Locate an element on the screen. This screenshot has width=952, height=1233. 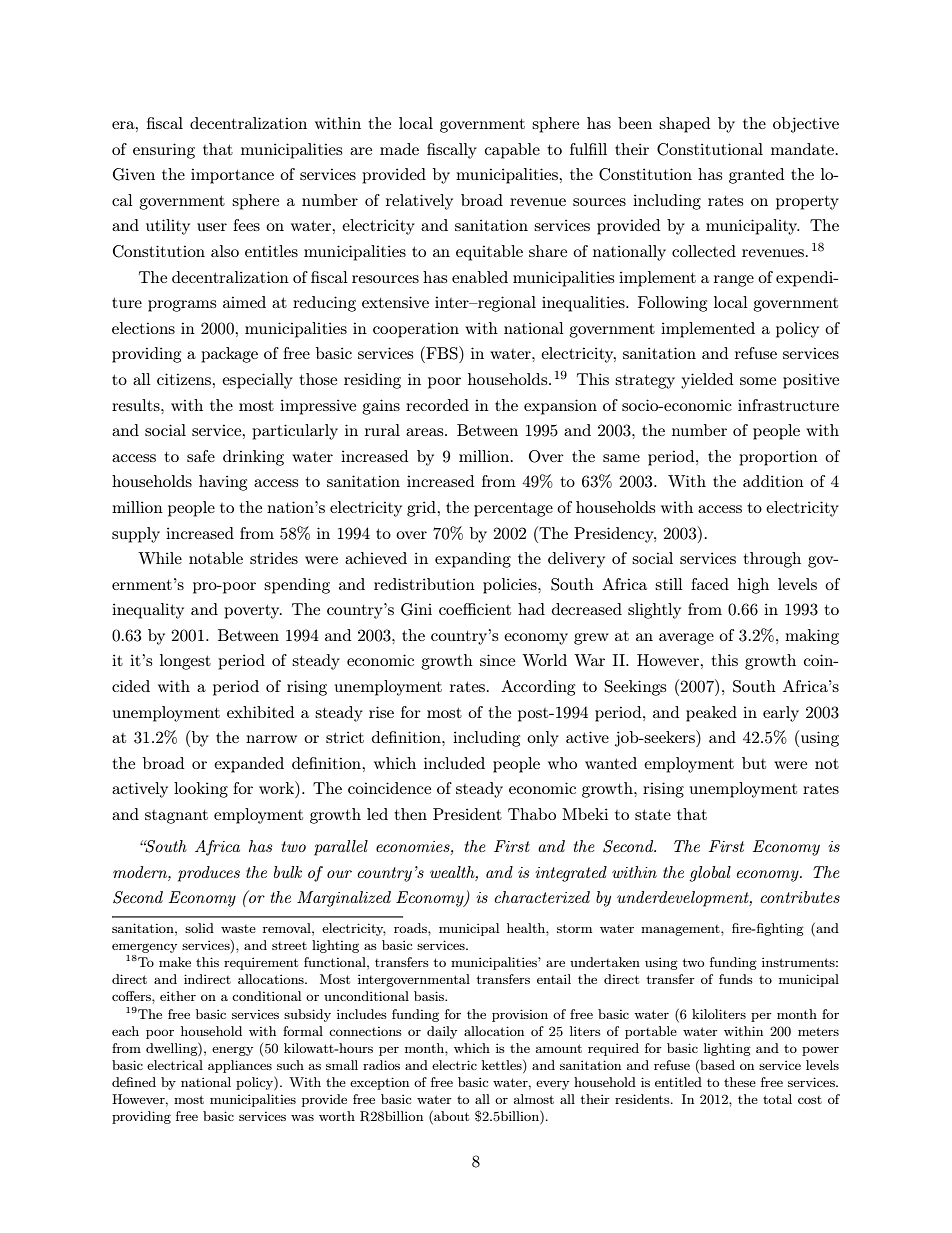
granted is located at coordinates (757, 176).
